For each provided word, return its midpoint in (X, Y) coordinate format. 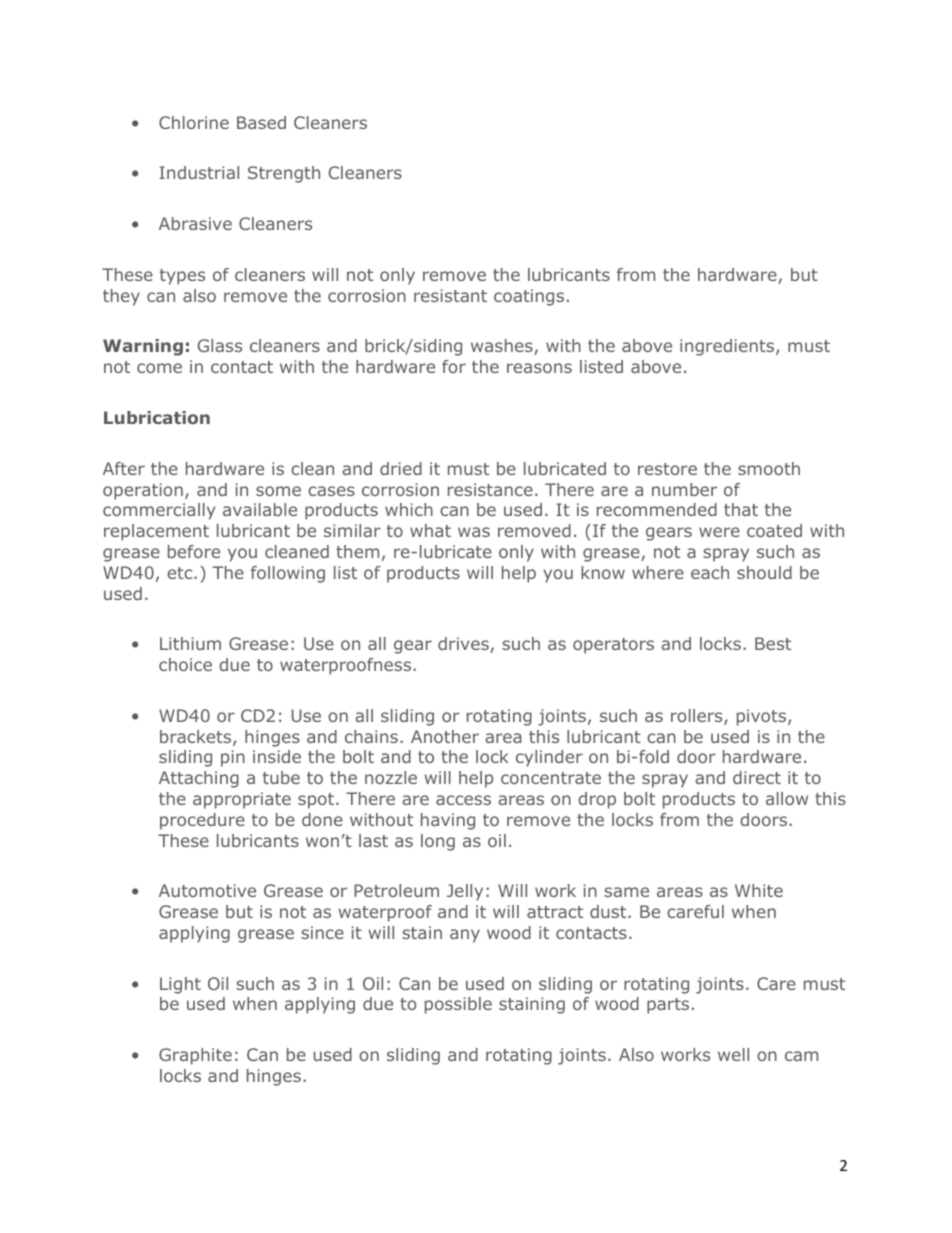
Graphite (195, 1056)
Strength (284, 174)
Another (445, 736)
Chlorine (194, 122)
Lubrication (157, 417)
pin (233, 758)
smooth (769, 468)
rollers (698, 717)
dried (401, 468)
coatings (529, 297)
